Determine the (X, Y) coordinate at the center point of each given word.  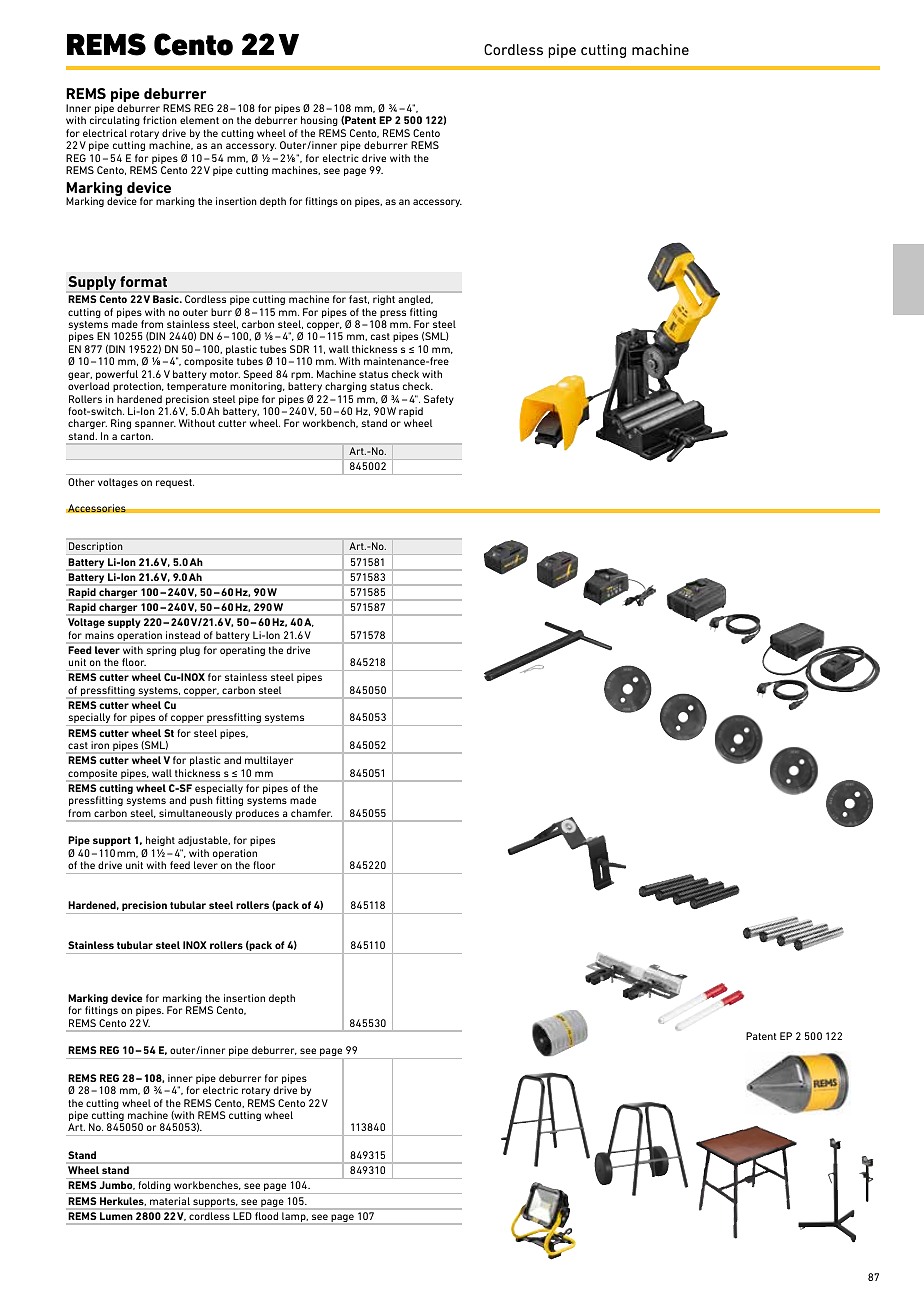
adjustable (204, 841)
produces (258, 815)
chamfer (311, 813)
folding (154, 1187)
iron (100, 745)
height (160, 841)
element (199, 120)
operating (242, 651)
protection (138, 387)
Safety (438, 401)
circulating (115, 121)
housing (319, 121)
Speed (258, 376)
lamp (295, 1217)
